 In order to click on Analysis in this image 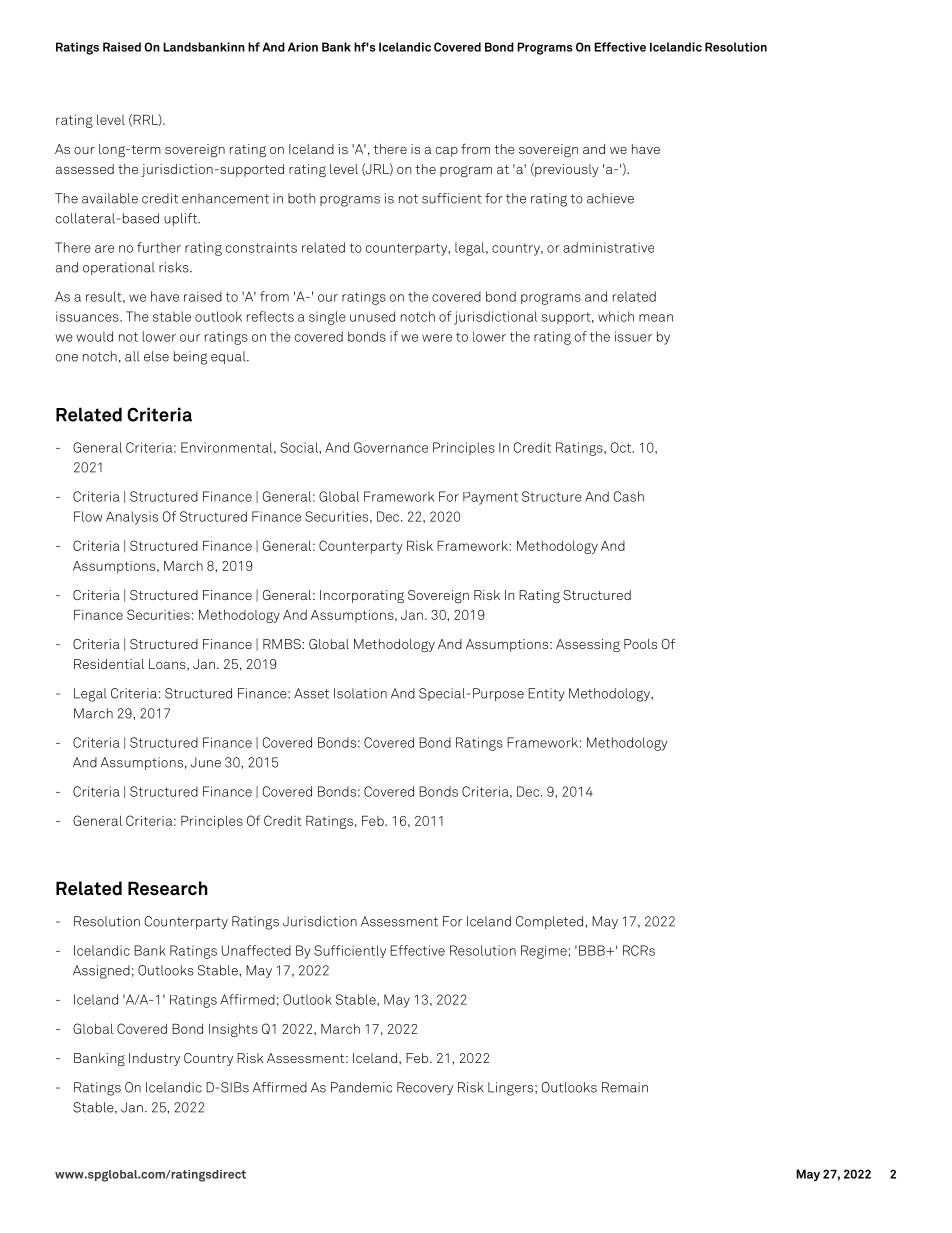, I will do `click(132, 518)`.
